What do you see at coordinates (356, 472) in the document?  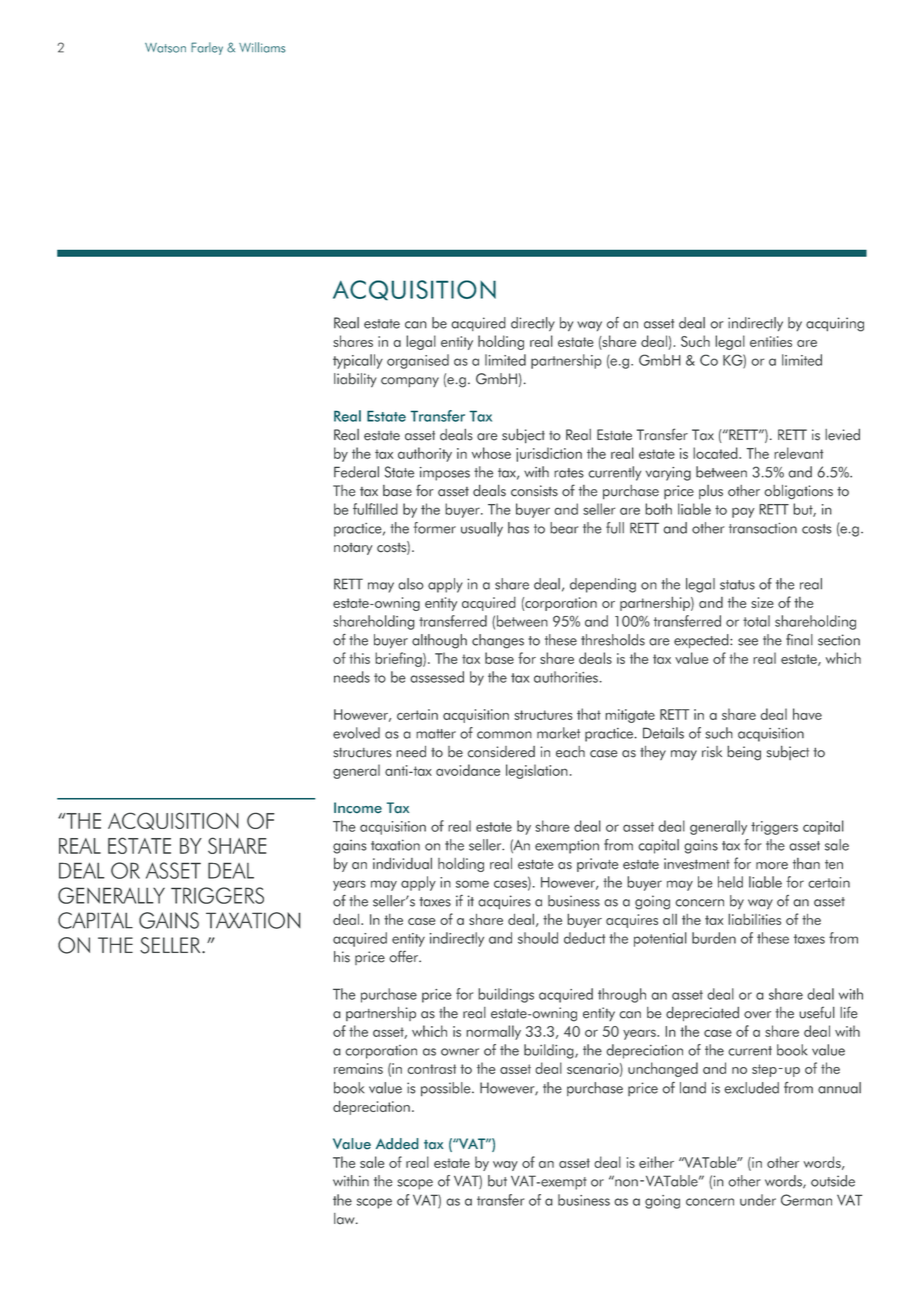 I see `Federal` at bounding box center [356, 472].
